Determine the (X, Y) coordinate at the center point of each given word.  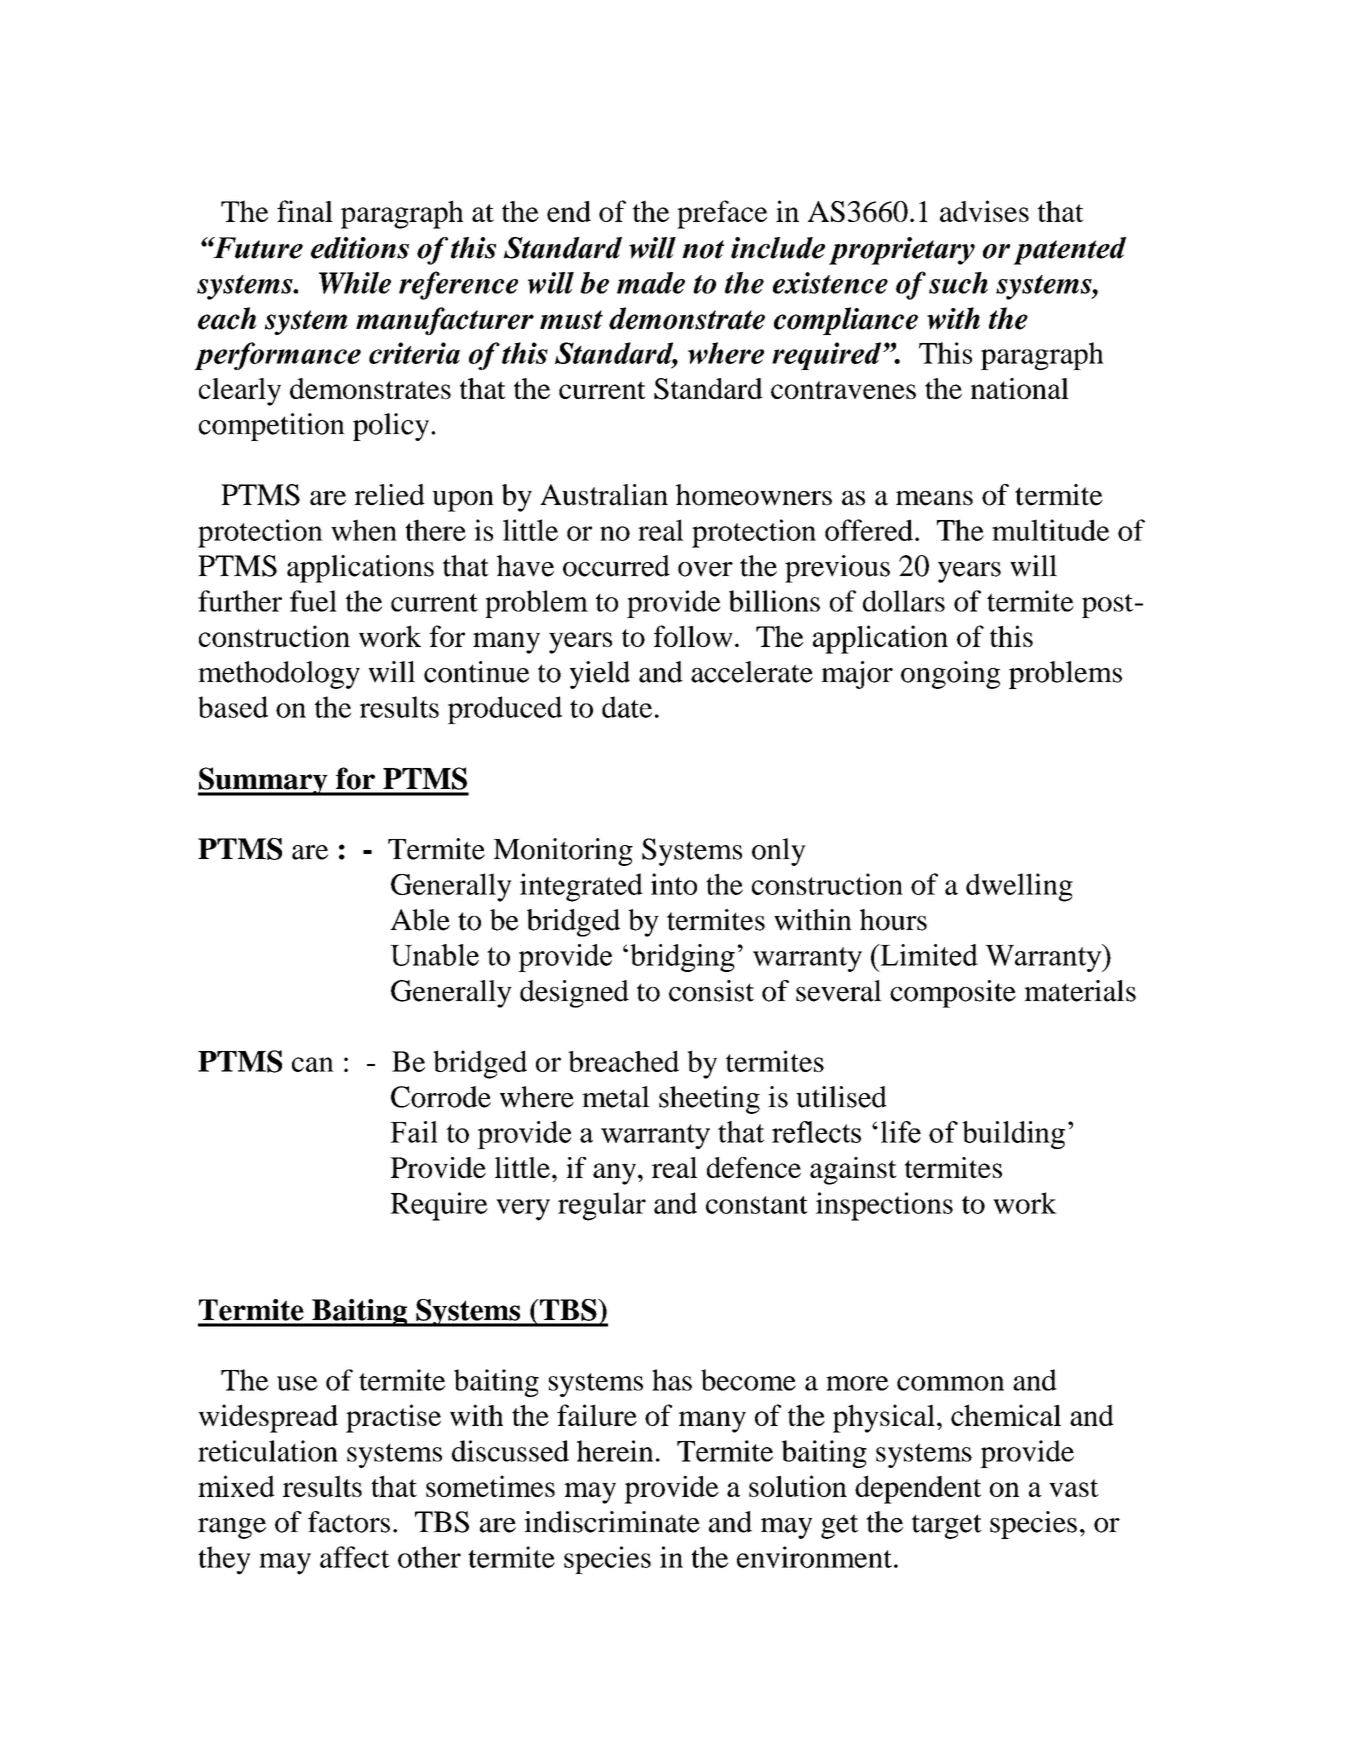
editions (360, 248)
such (958, 283)
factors (349, 1522)
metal (616, 1097)
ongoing (950, 675)
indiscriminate (612, 1522)
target (947, 1526)
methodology (279, 675)
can (313, 1064)
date (627, 707)
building (1013, 1135)
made (651, 283)
